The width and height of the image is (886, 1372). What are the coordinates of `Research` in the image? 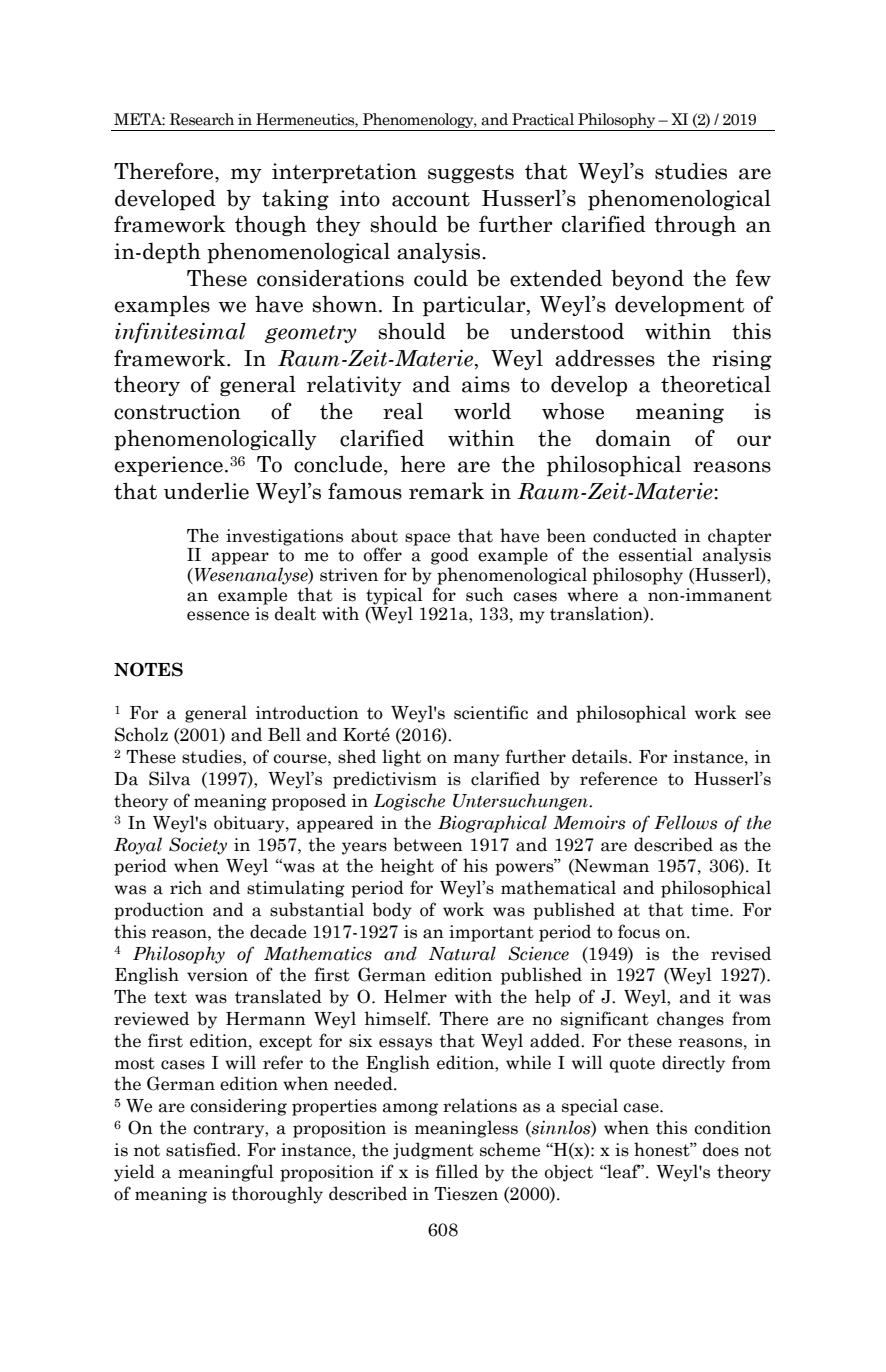 It's located at (202, 119).
